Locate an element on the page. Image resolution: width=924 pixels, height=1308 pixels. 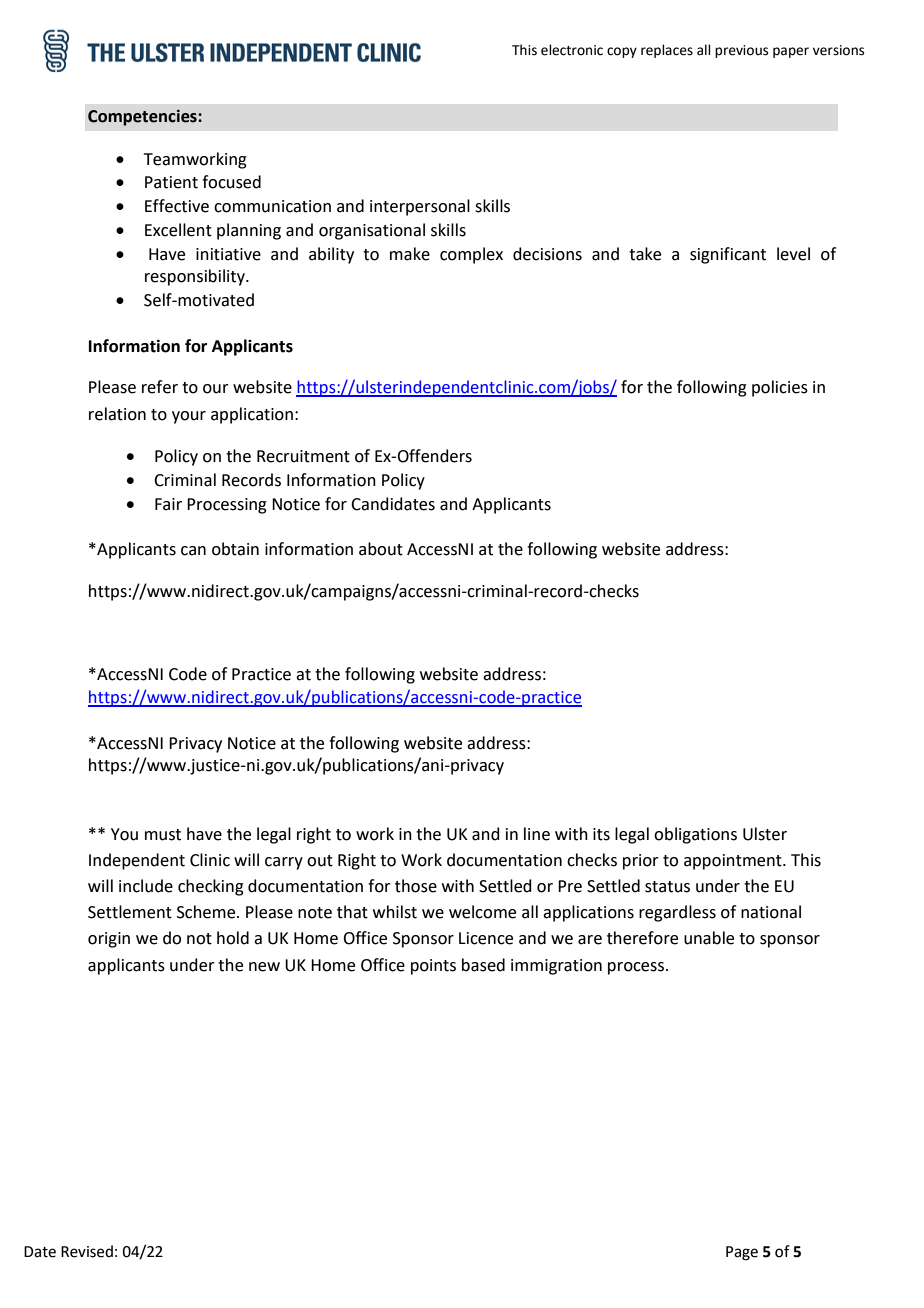
policies is located at coordinates (780, 388).
